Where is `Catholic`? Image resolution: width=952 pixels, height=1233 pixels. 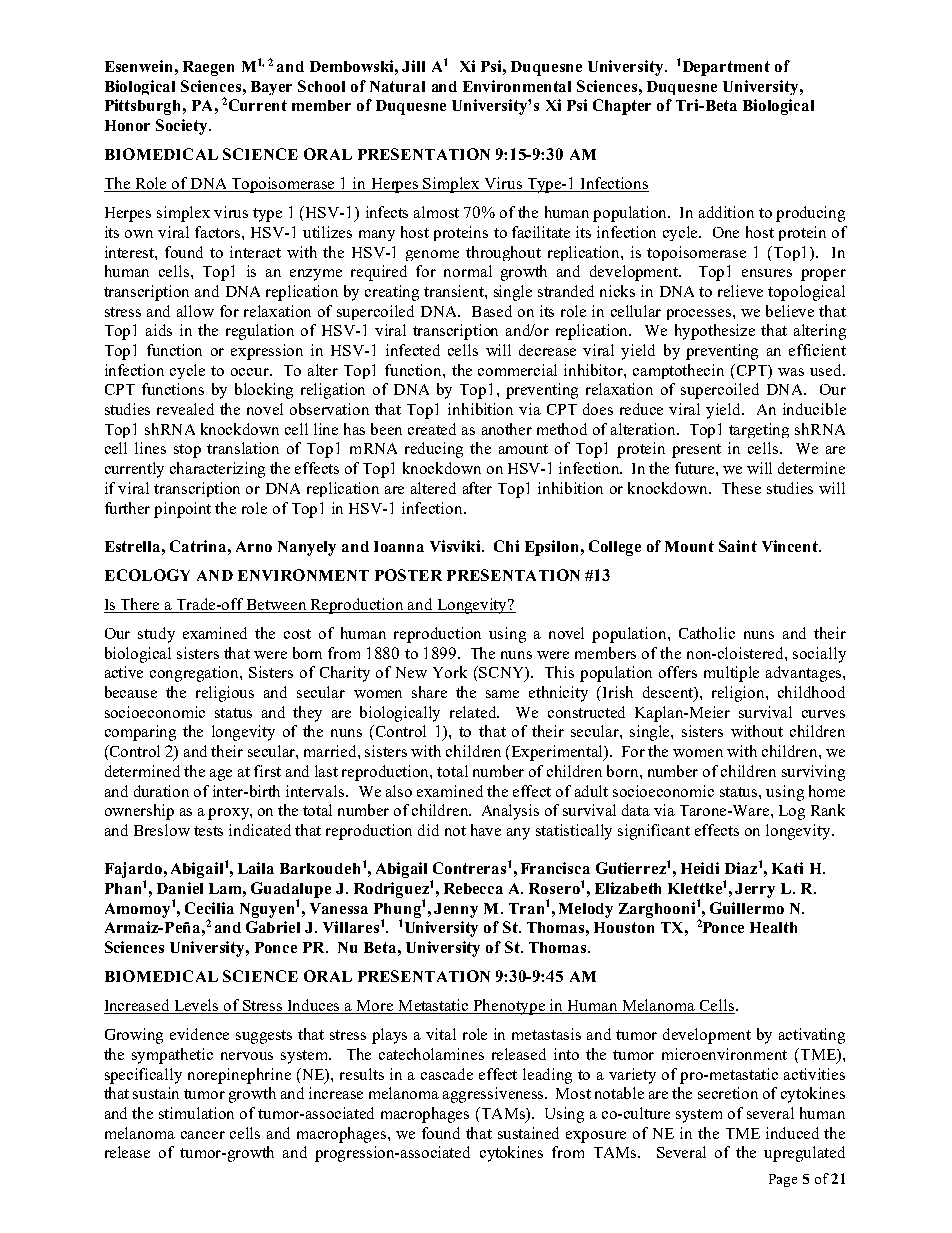 Catholic is located at coordinates (707, 633).
